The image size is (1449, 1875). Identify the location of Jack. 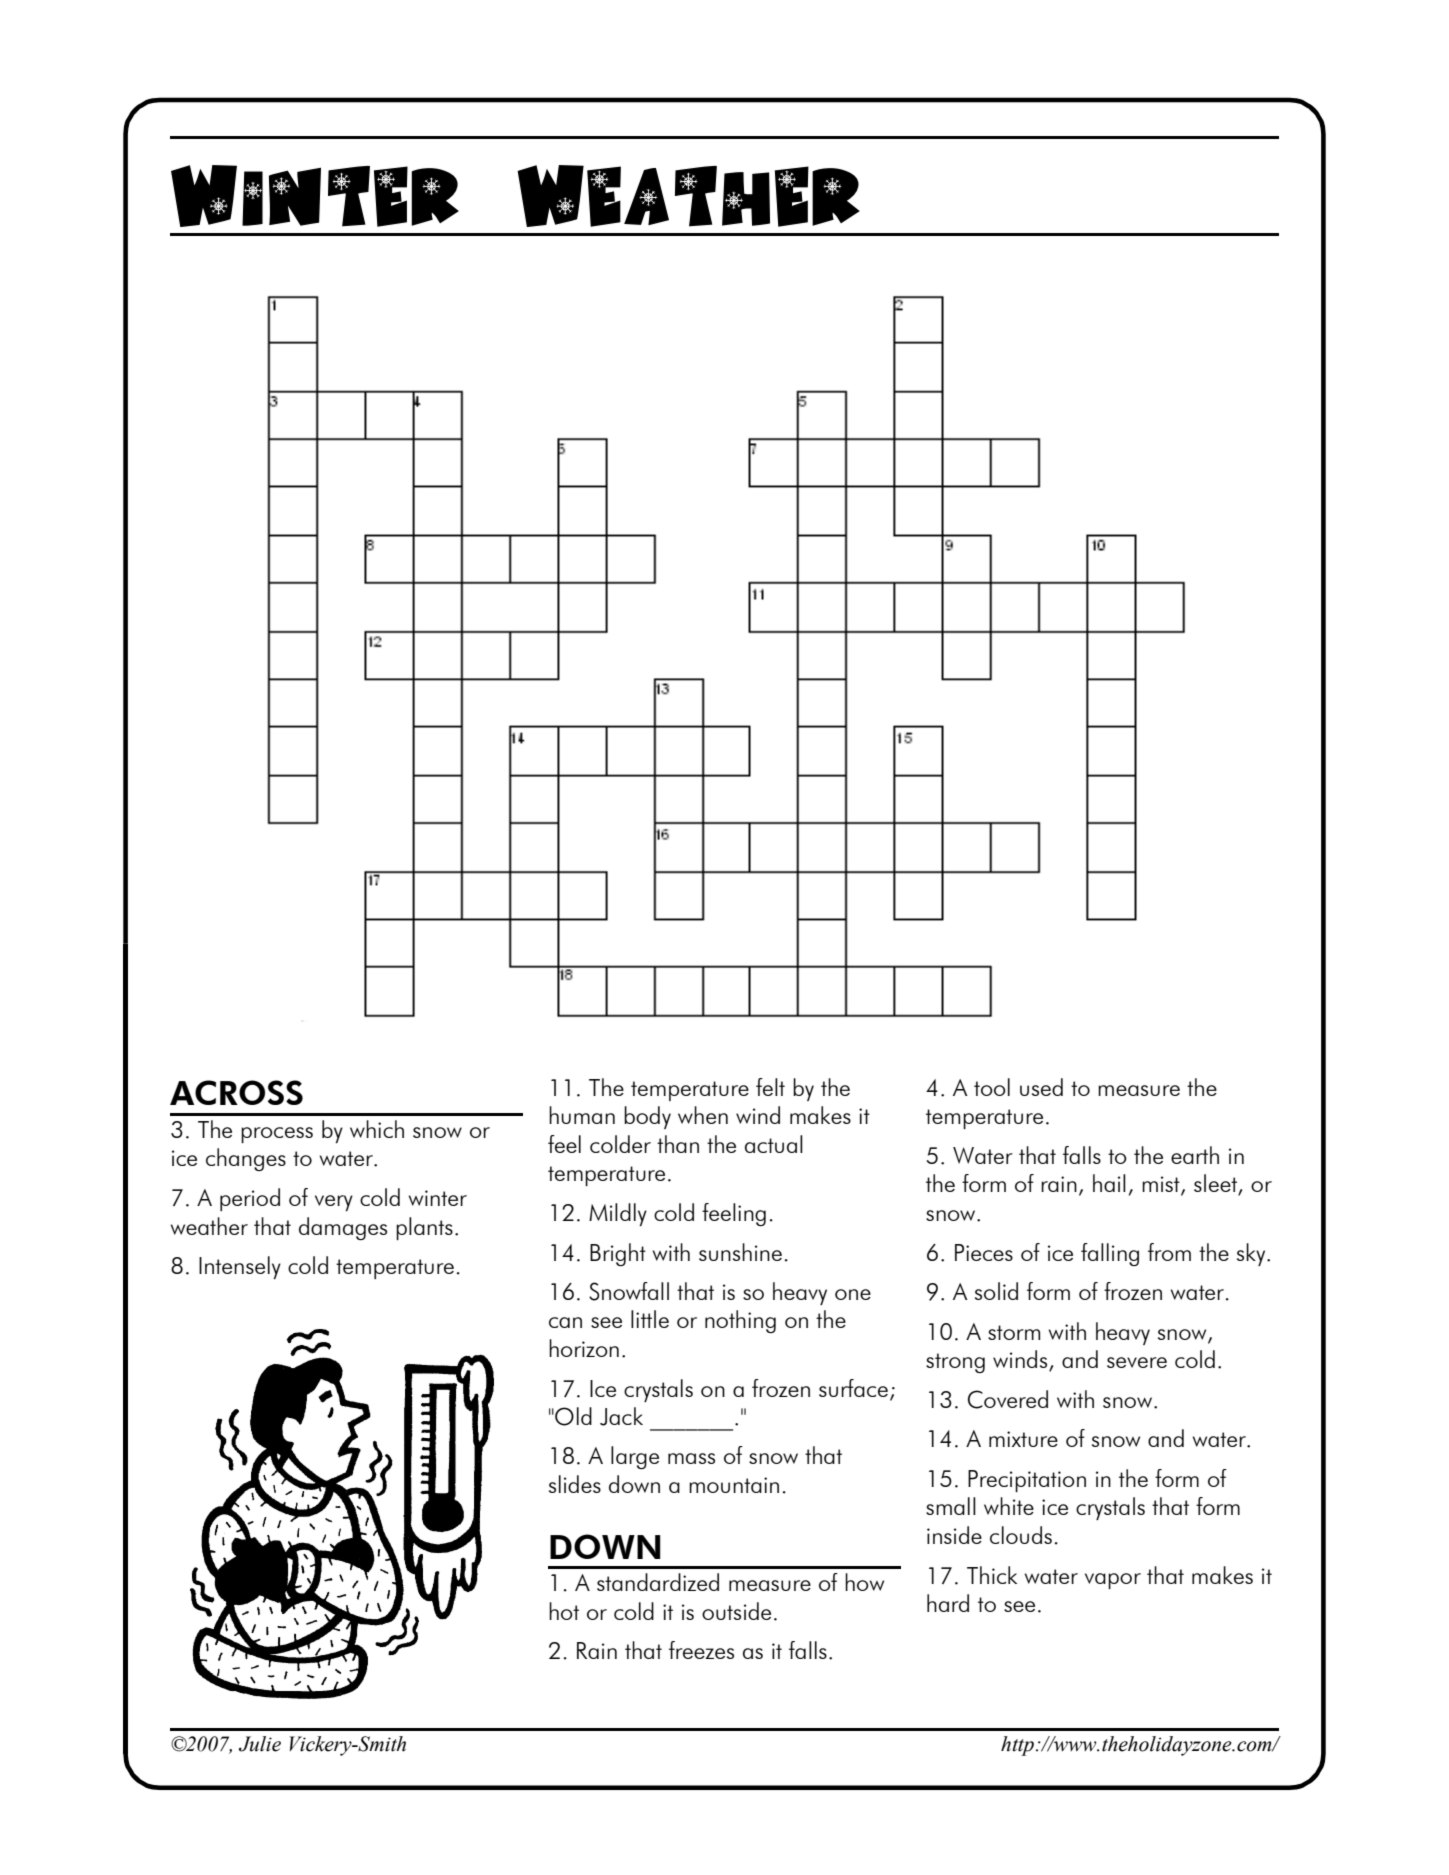
(621, 1416).
